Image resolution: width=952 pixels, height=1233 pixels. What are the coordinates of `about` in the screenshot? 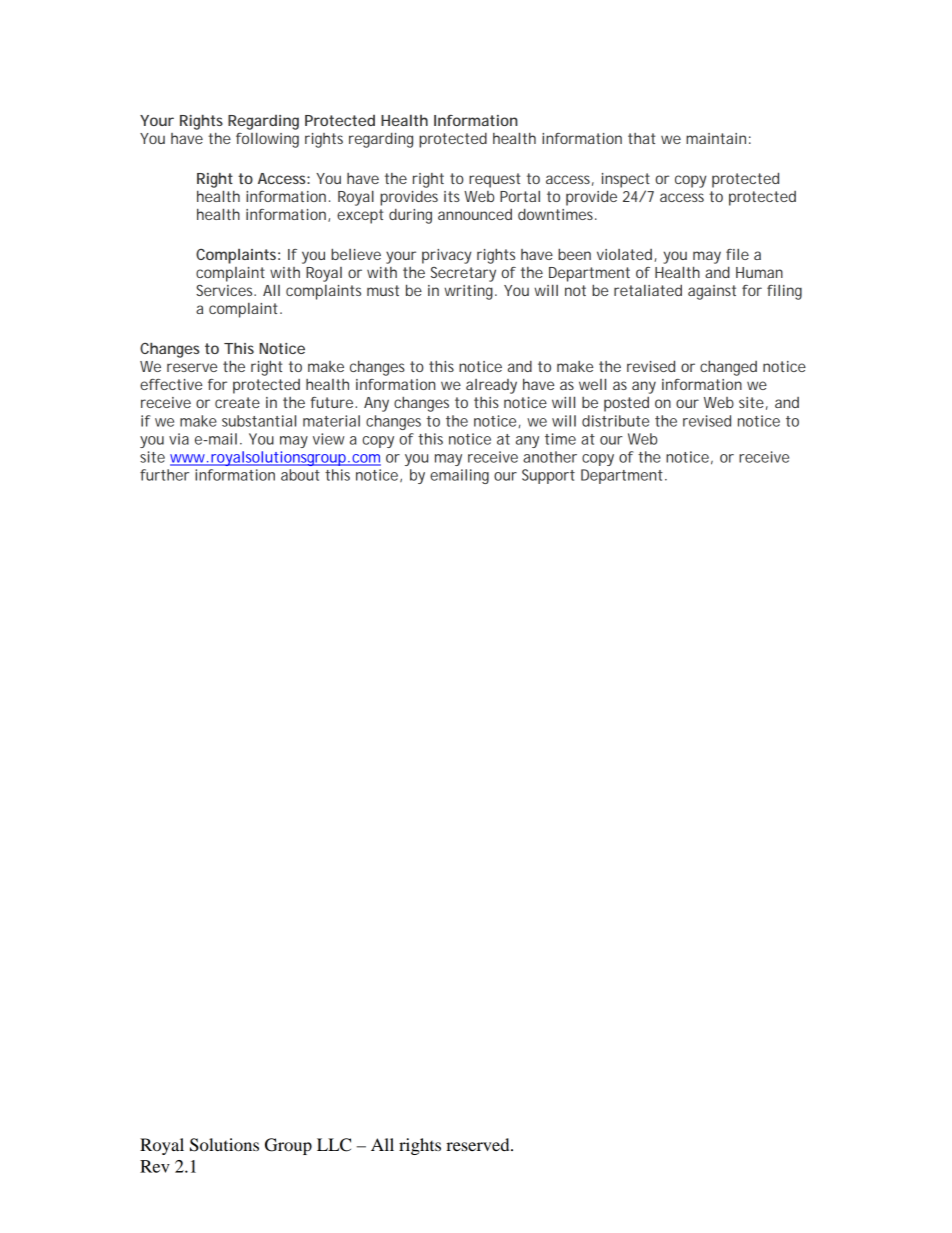 It's located at (300, 475).
